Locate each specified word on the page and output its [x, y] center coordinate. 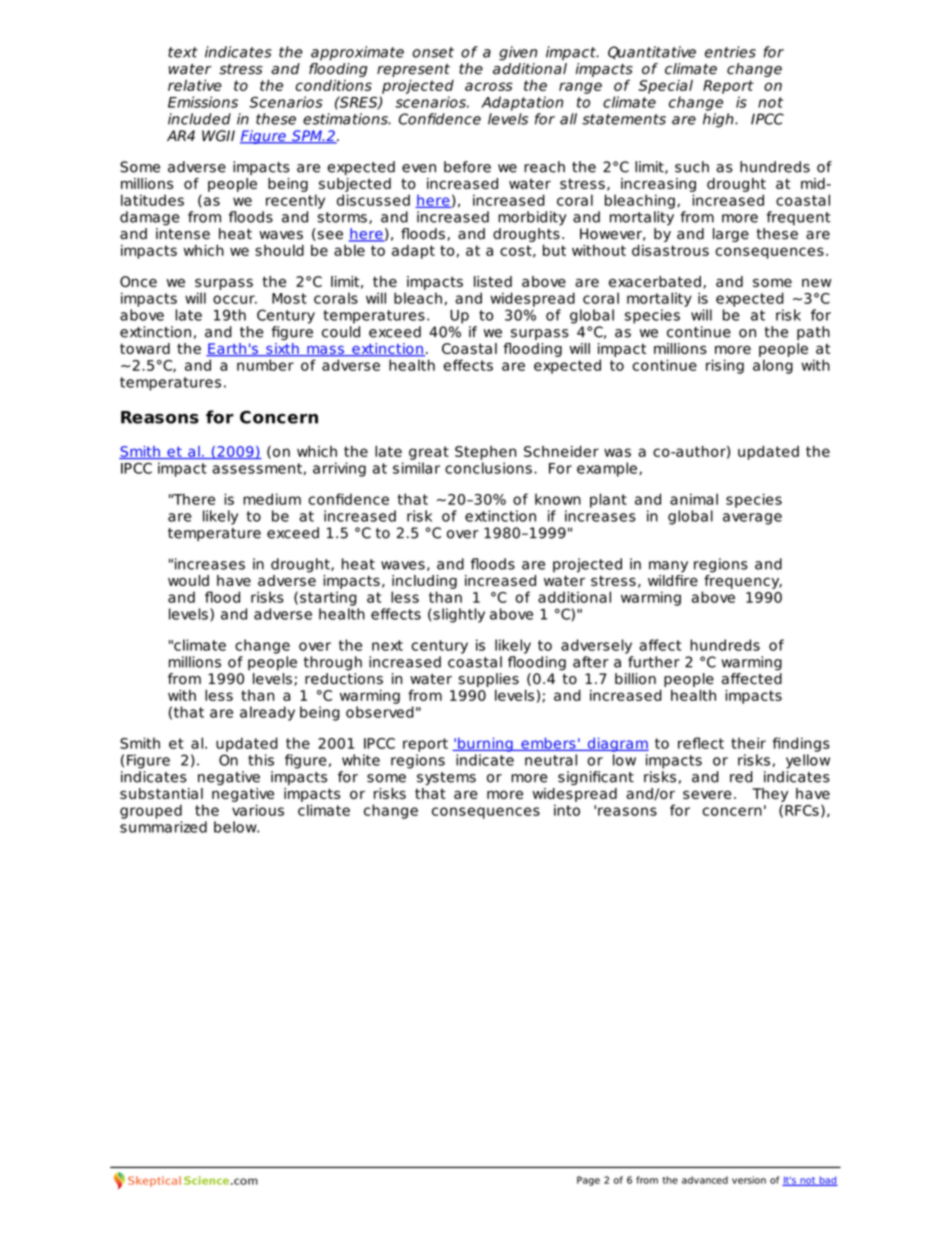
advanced [705, 1180]
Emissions [203, 102]
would [188, 580]
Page [588, 1181]
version [749, 1180]
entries [730, 52]
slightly [459, 615]
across [489, 86]
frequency [743, 580]
